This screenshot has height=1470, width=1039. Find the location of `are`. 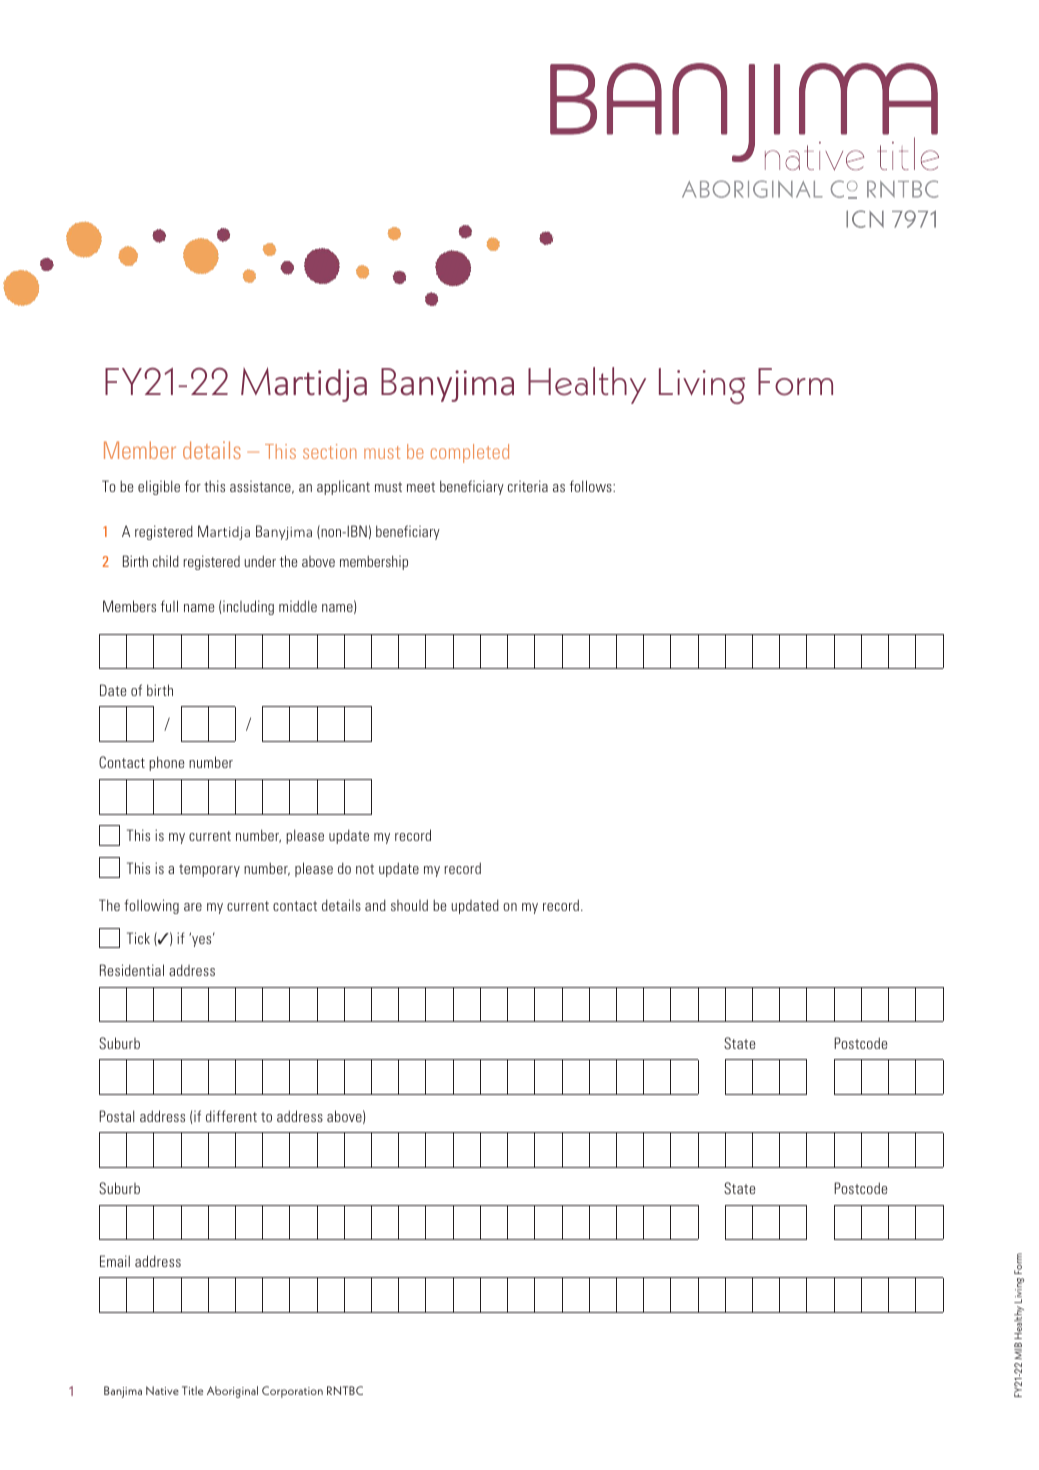

are is located at coordinates (193, 907).
